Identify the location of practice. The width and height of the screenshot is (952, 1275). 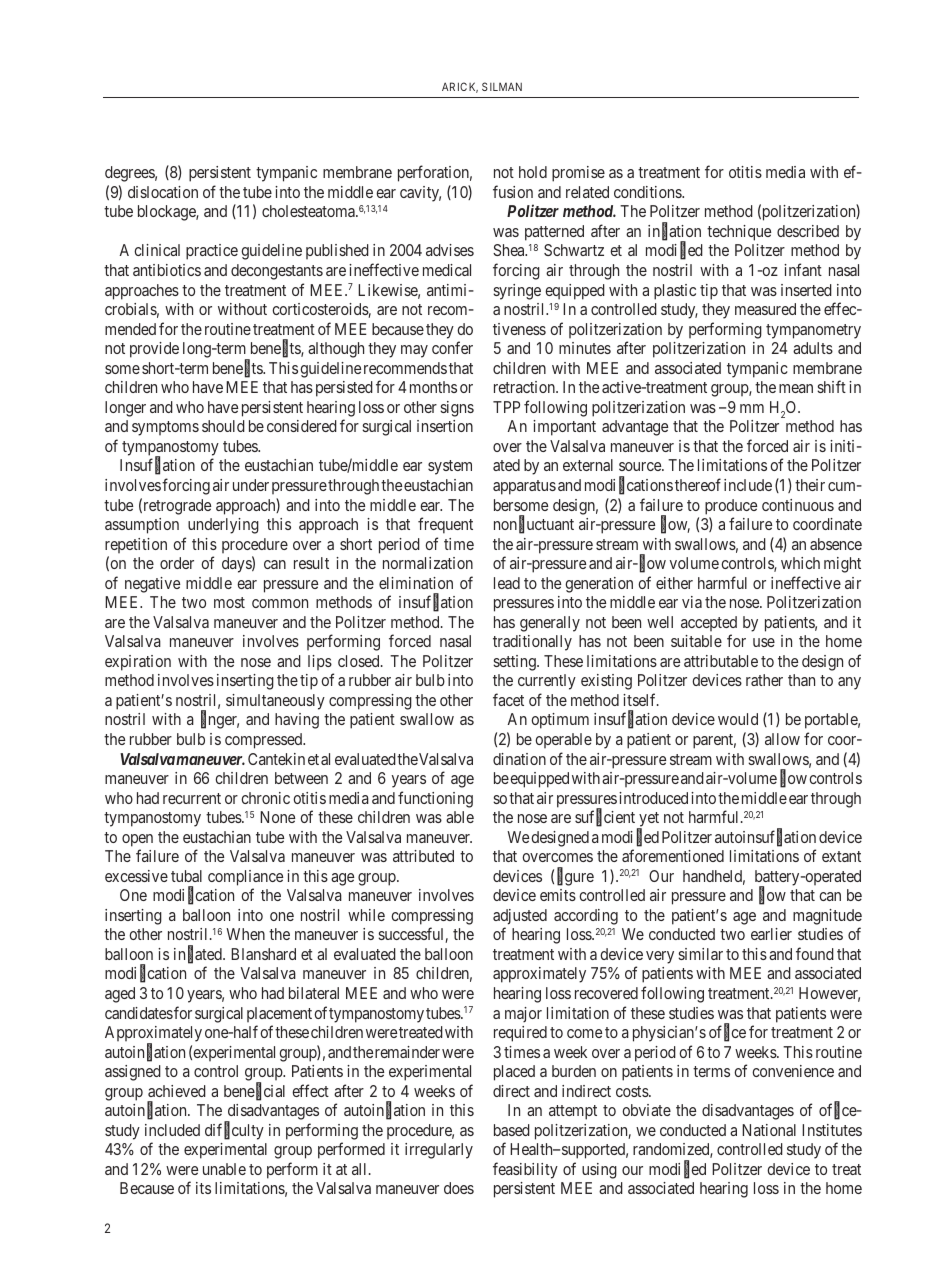
(212, 252).
